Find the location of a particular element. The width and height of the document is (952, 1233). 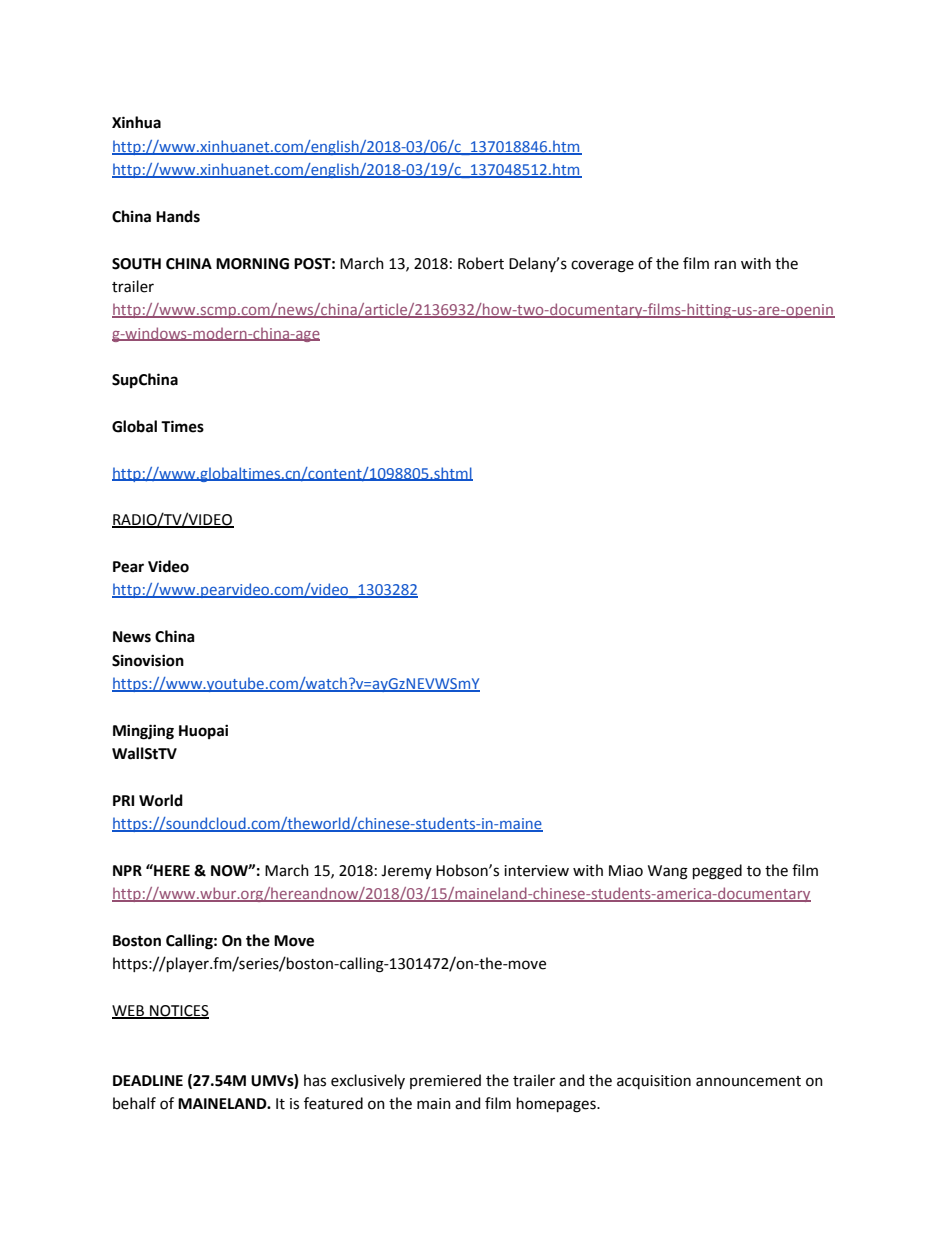

Hands is located at coordinates (178, 216).
